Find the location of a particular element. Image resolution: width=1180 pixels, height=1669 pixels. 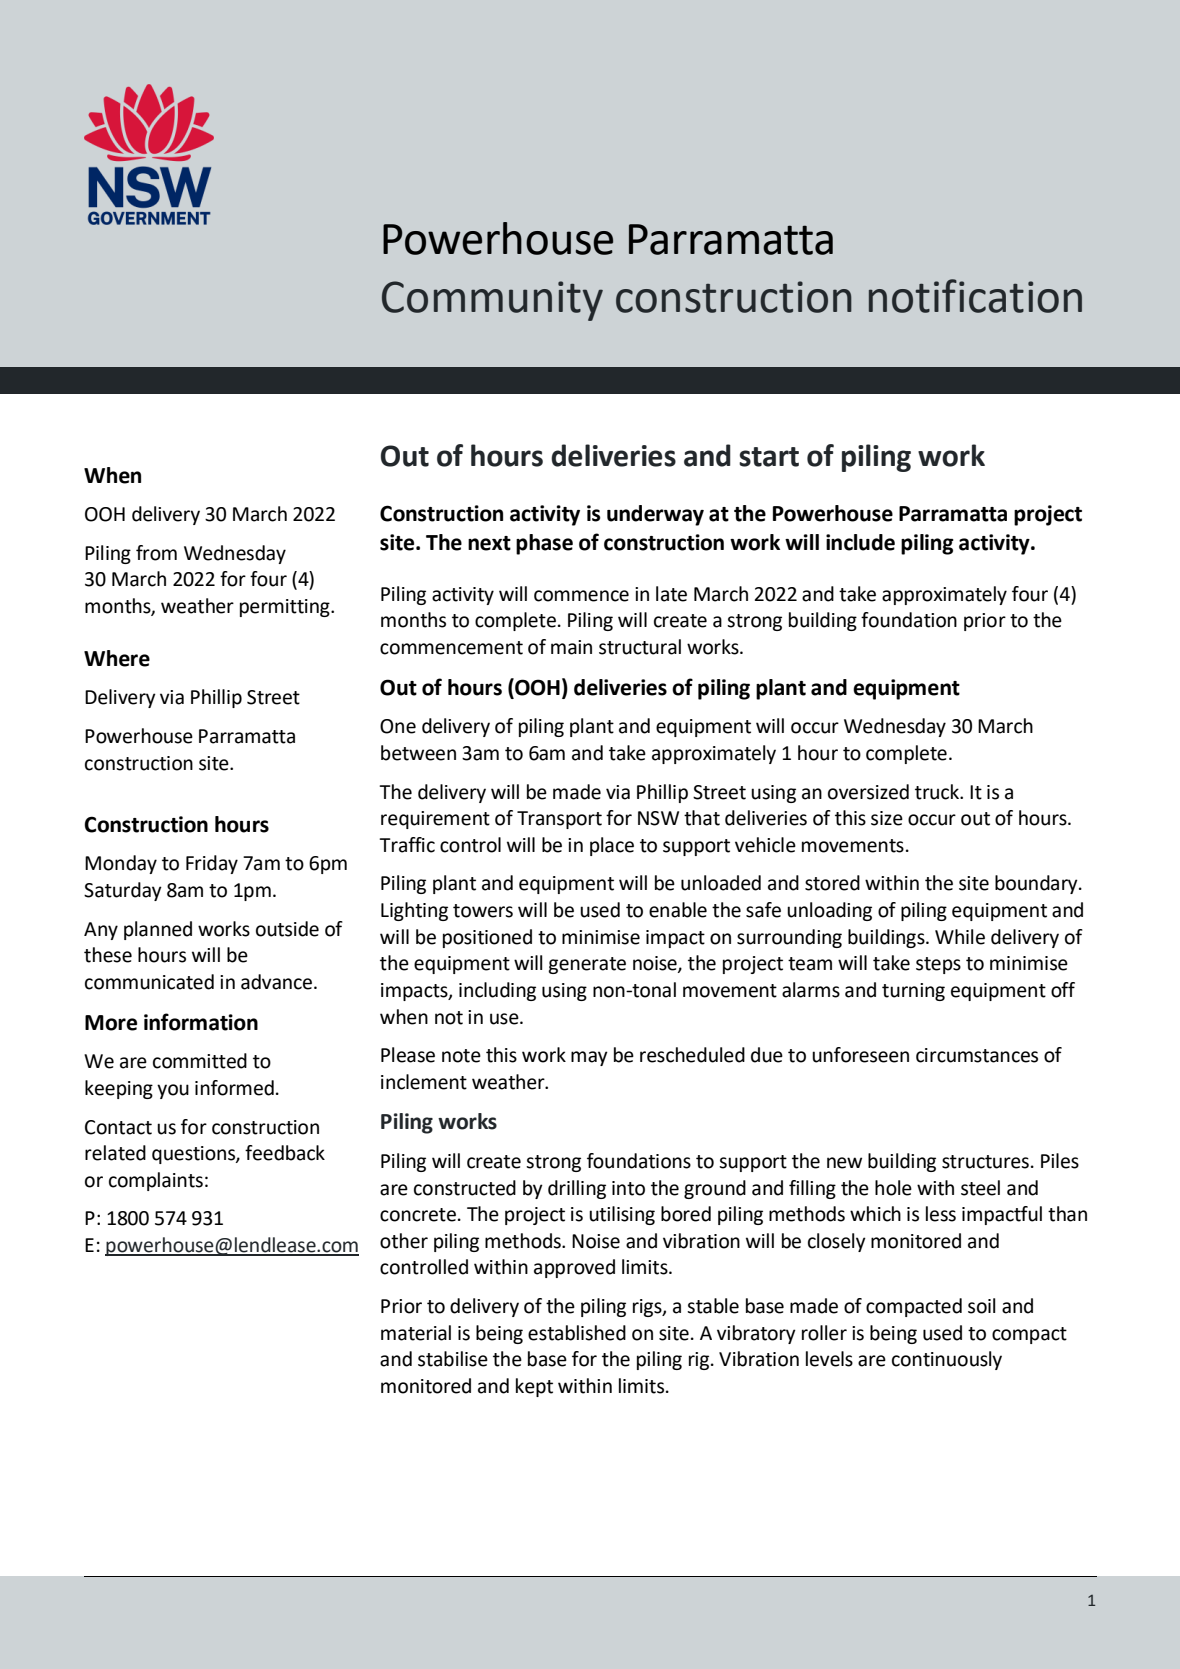

Community is located at coordinates (492, 301).
